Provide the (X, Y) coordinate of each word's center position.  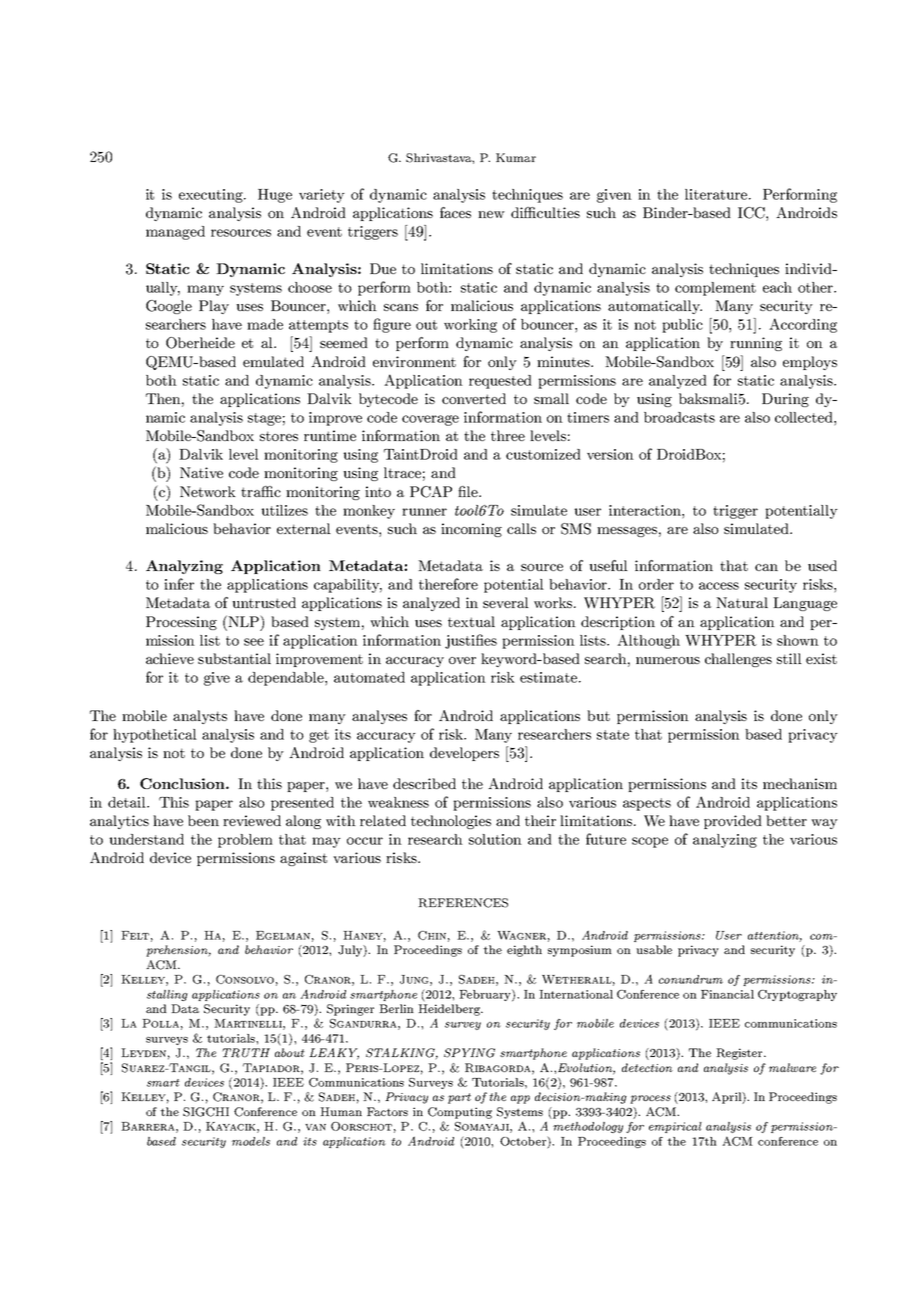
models (251, 1141)
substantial (234, 658)
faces (455, 212)
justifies (471, 641)
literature (717, 194)
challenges (738, 660)
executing (212, 196)
